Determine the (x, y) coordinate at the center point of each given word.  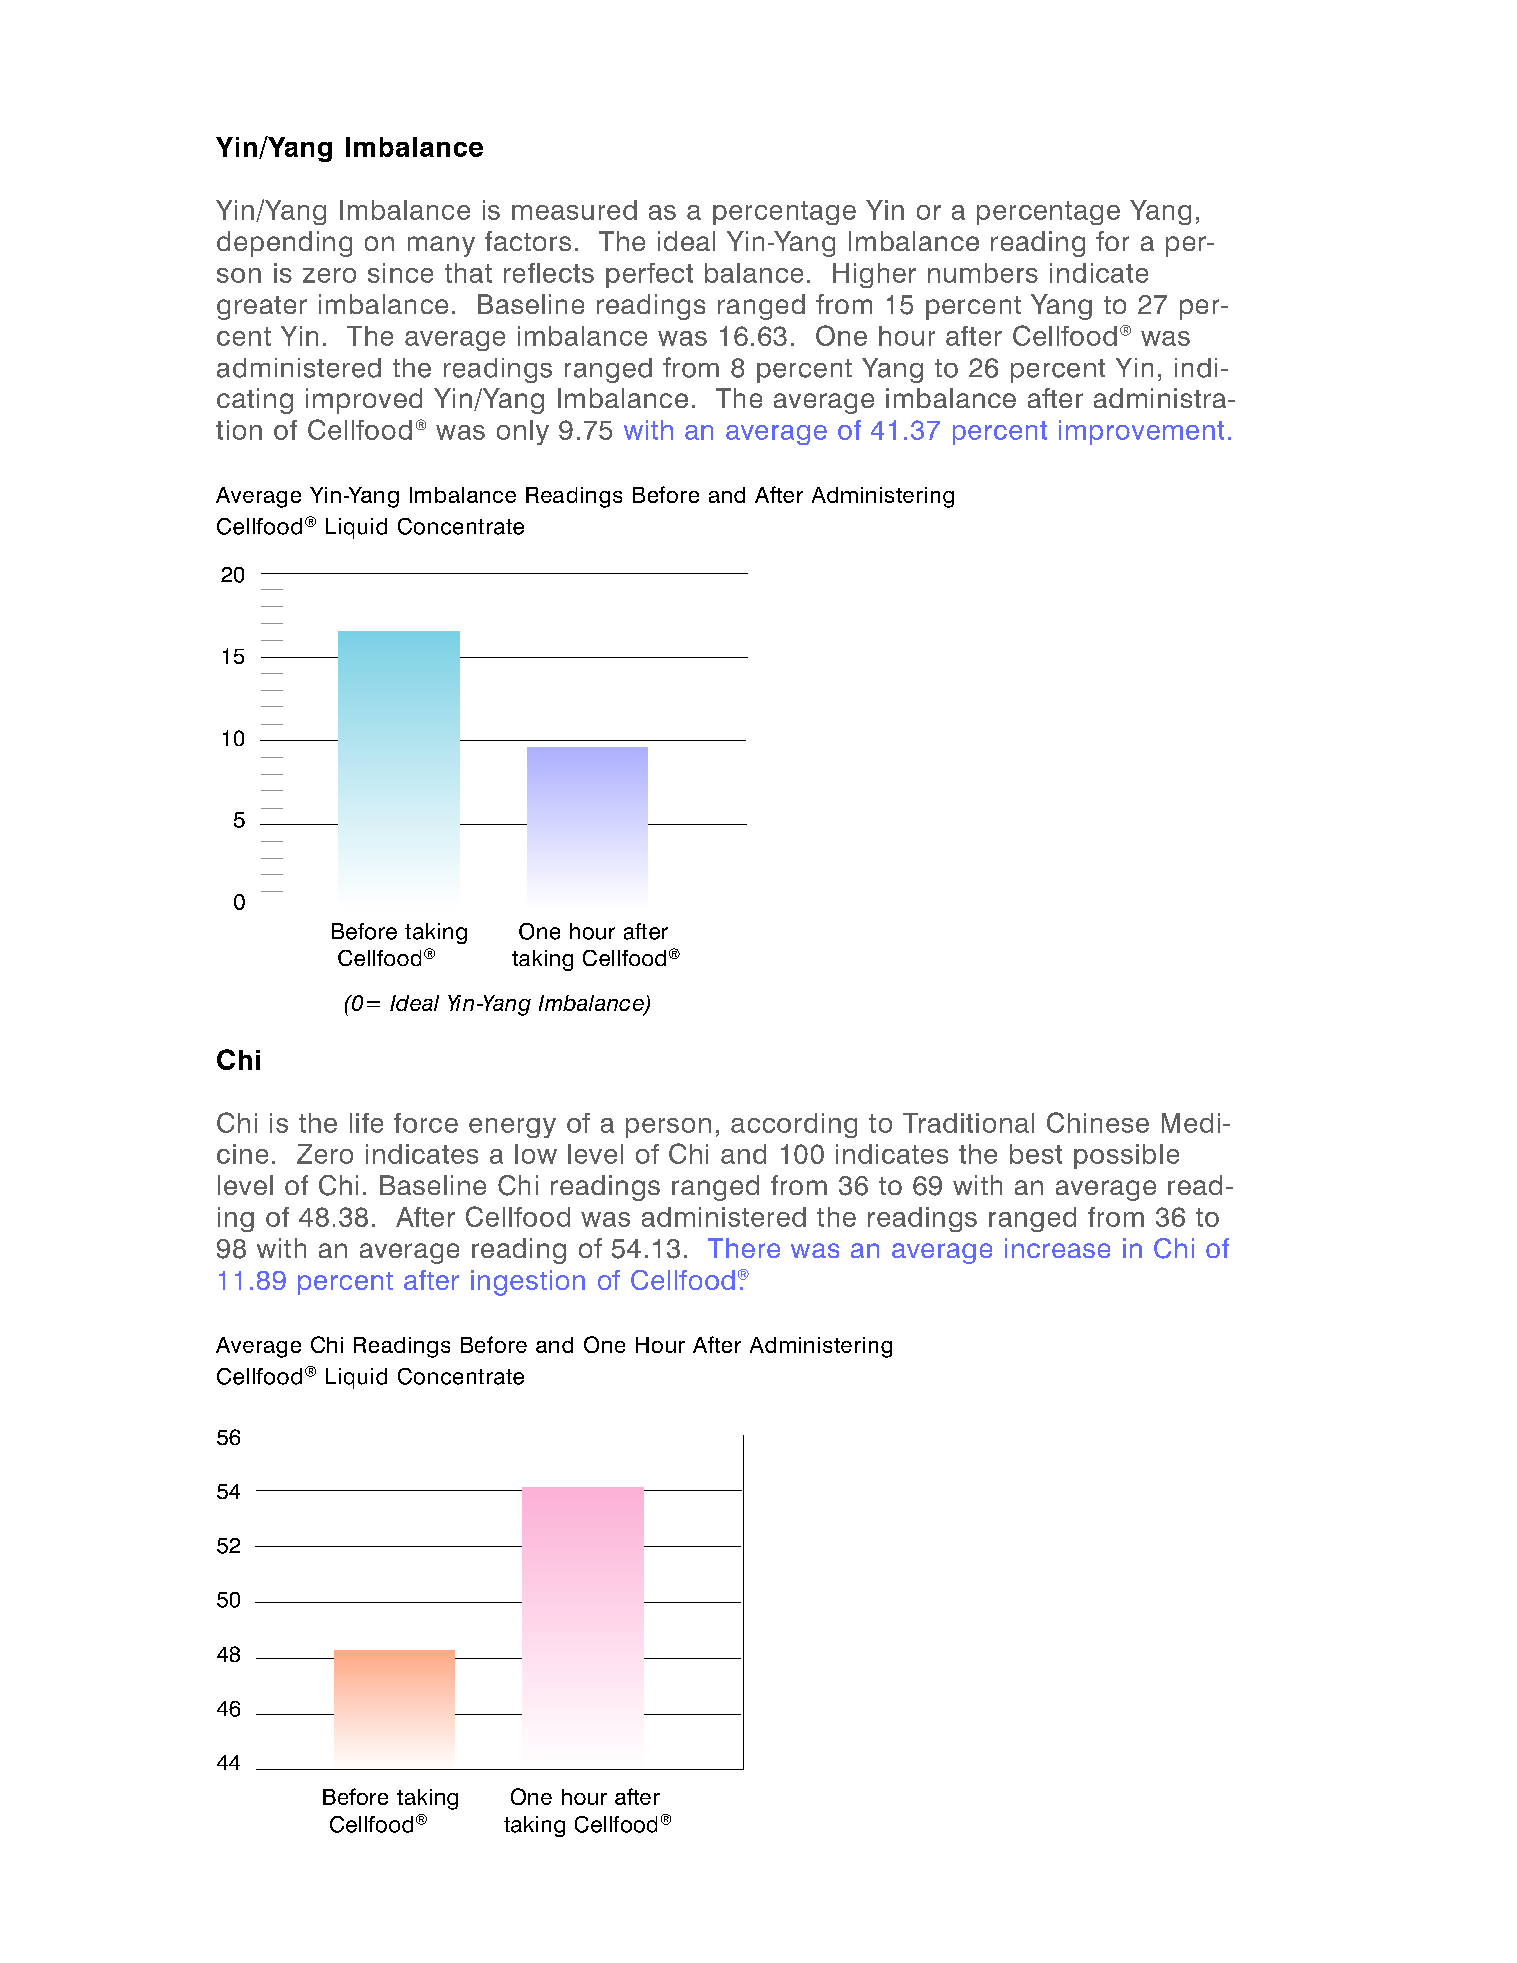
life (366, 1123)
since (400, 273)
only (523, 432)
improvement (1141, 432)
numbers (983, 273)
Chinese (1098, 1122)
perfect (649, 275)
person (668, 1128)
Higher (874, 275)
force (426, 1123)
